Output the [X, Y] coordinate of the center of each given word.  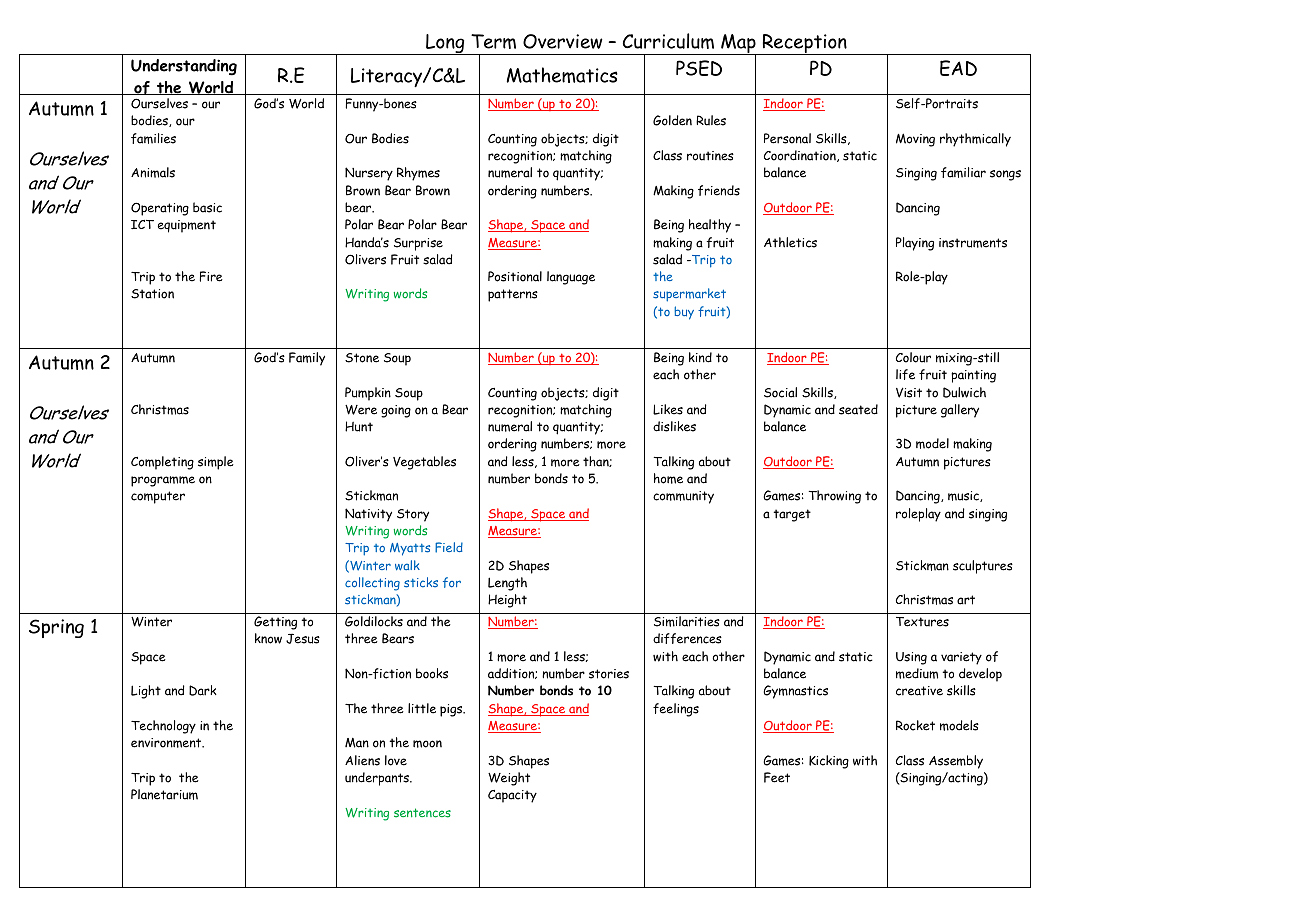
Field [449, 547]
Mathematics [562, 75]
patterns [513, 295]
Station [152, 294]
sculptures [983, 567]
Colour [913, 357]
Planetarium [164, 794]
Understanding [184, 67]
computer [158, 497]
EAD [958, 68]
